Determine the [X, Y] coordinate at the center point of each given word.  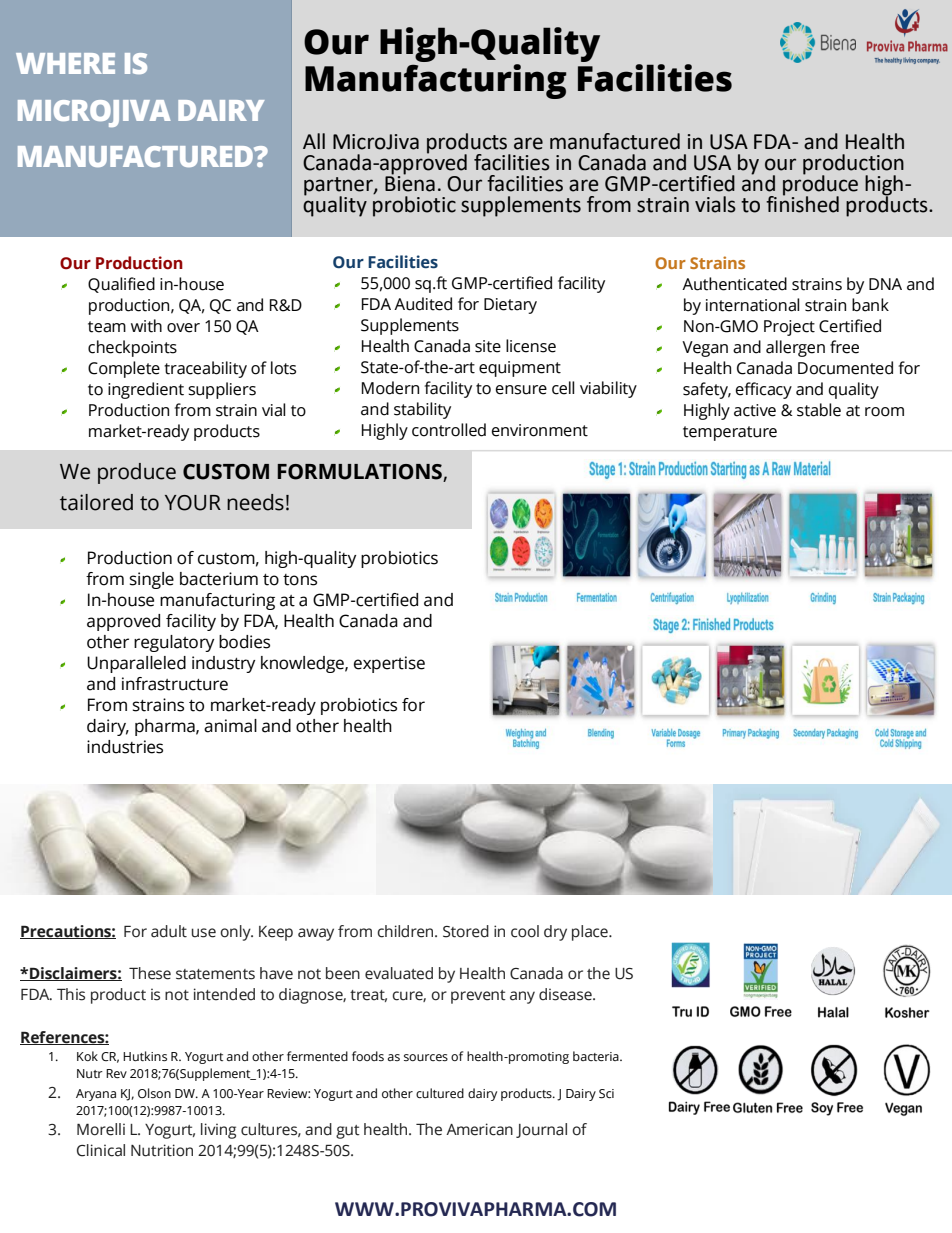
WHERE [65, 63]
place [591, 933]
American [479, 1129]
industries [125, 747]
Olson [154, 1093]
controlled [449, 430]
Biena [410, 183]
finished [802, 203]
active [755, 410]
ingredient [146, 390]
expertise [389, 664]
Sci [606, 1094]
